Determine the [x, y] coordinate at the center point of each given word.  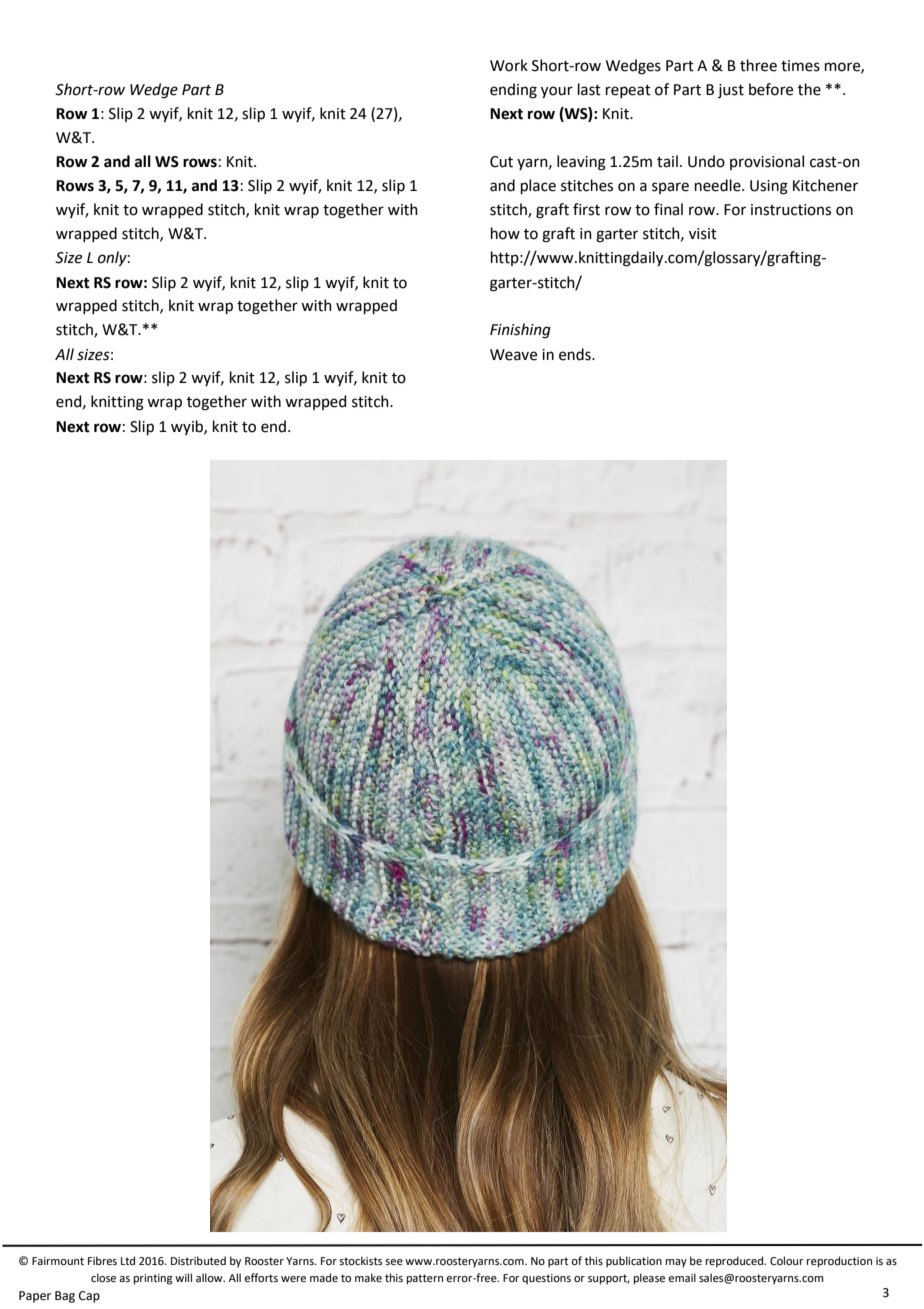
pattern [425, 1279]
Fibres [102, 1260]
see [394, 1262]
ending [513, 91]
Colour [787, 1260]
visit [703, 234]
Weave [513, 355]
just [731, 91]
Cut [501, 162]
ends [576, 354]
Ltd [128, 1260]
